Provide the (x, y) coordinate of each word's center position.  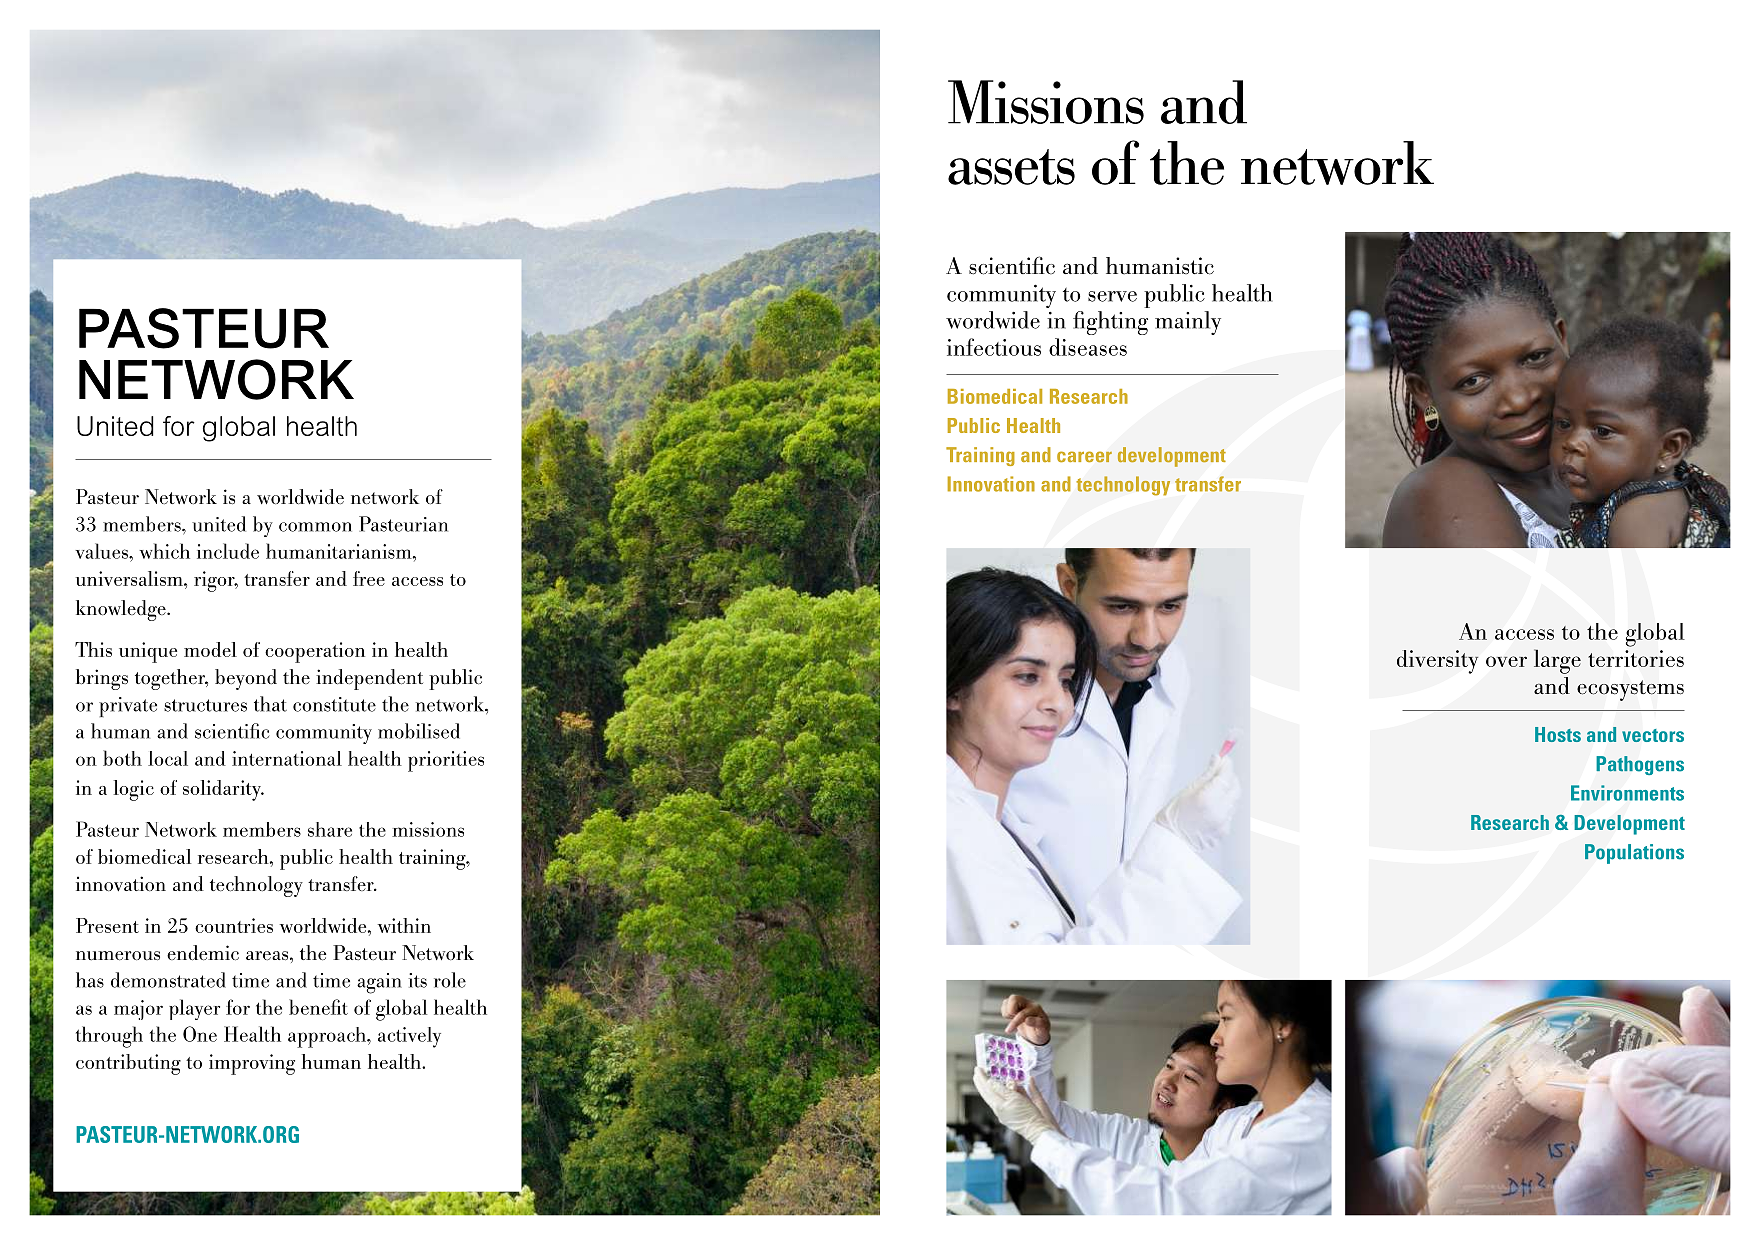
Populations (1634, 854)
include (228, 551)
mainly (1188, 323)
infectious (994, 347)
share (330, 829)
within (404, 925)
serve (1112, 296)
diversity (1437, 662)
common (315, 527)
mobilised (419, 731)
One (200, 1034)
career (1084, 457)
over (1506, 661)
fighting (1110, 323)
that (270, 704)
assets (1011, 167)
